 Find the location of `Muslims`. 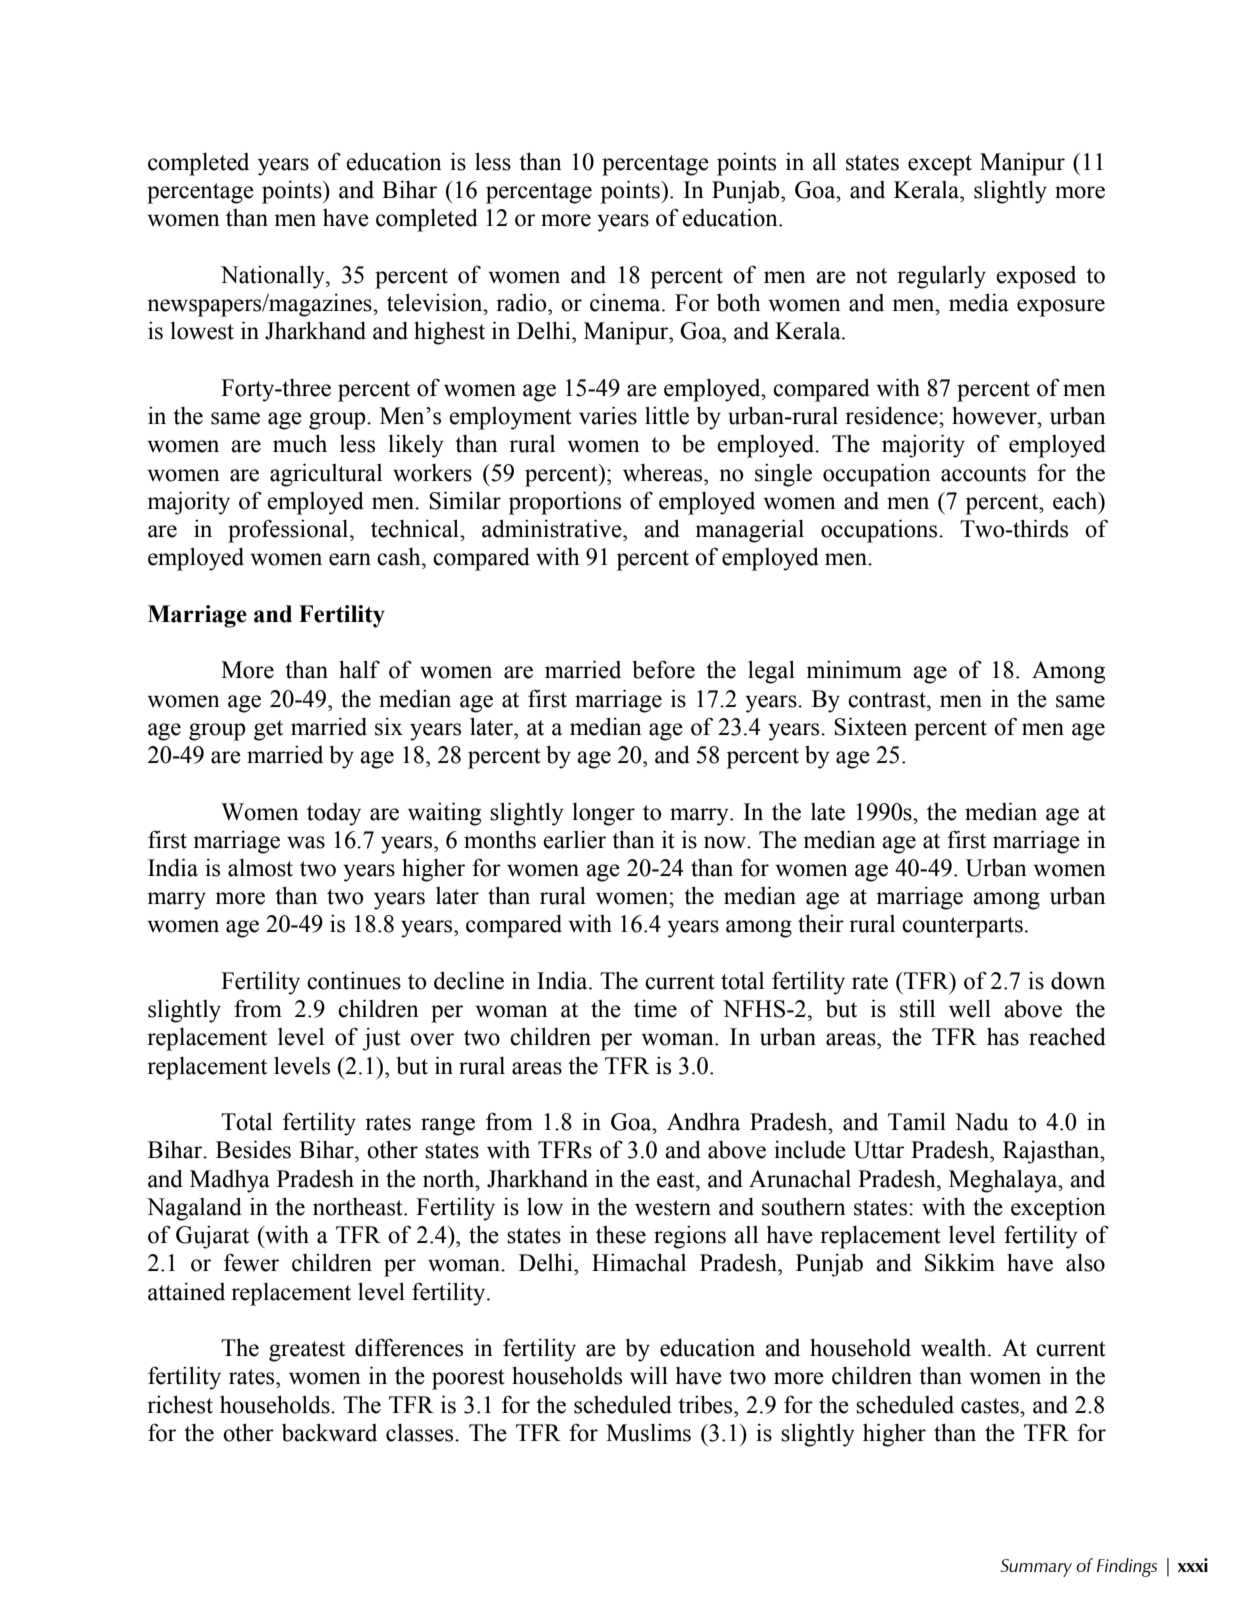

Muslims is located at coordinates (648, 1433).
